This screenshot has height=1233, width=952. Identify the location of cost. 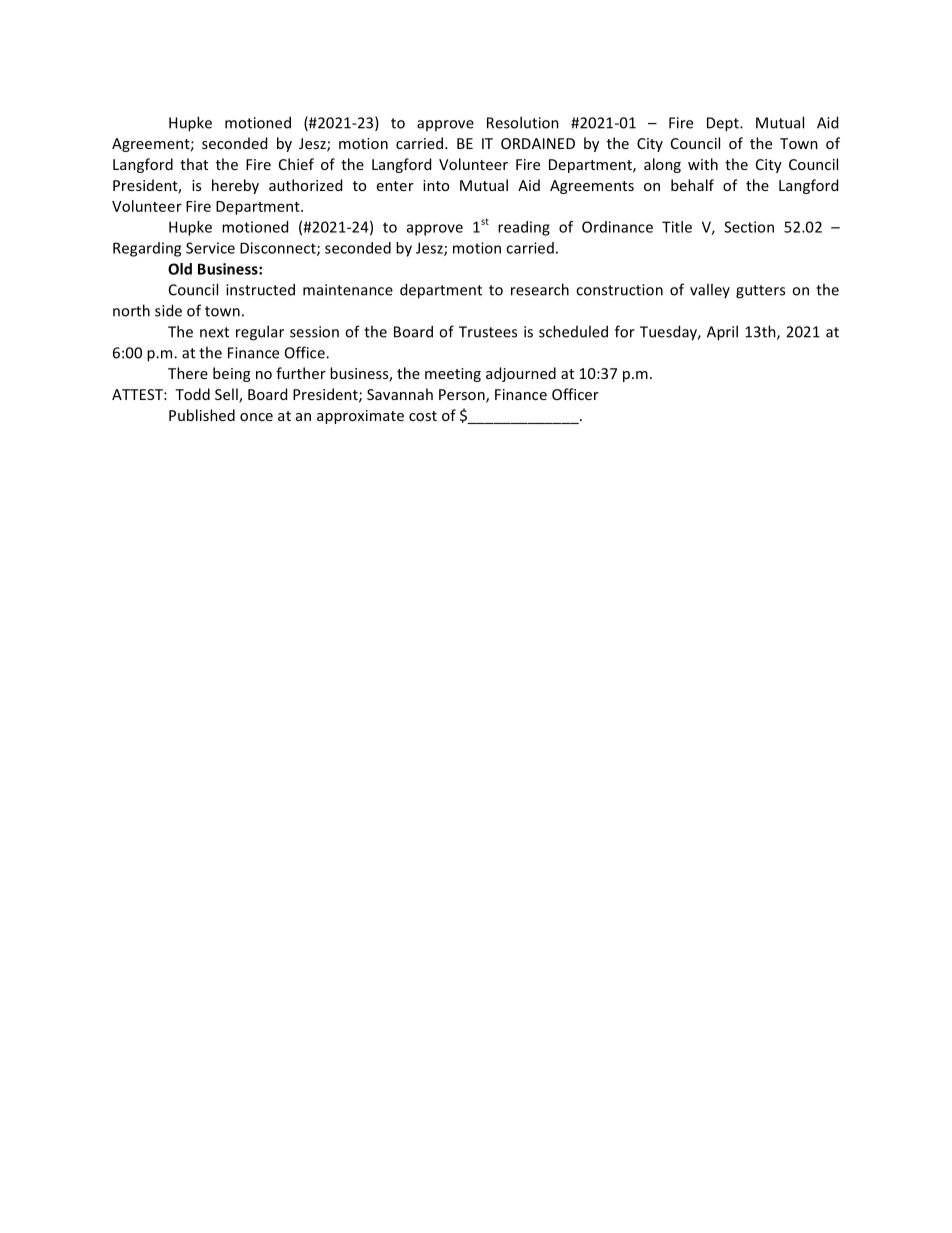
(423, 416).
